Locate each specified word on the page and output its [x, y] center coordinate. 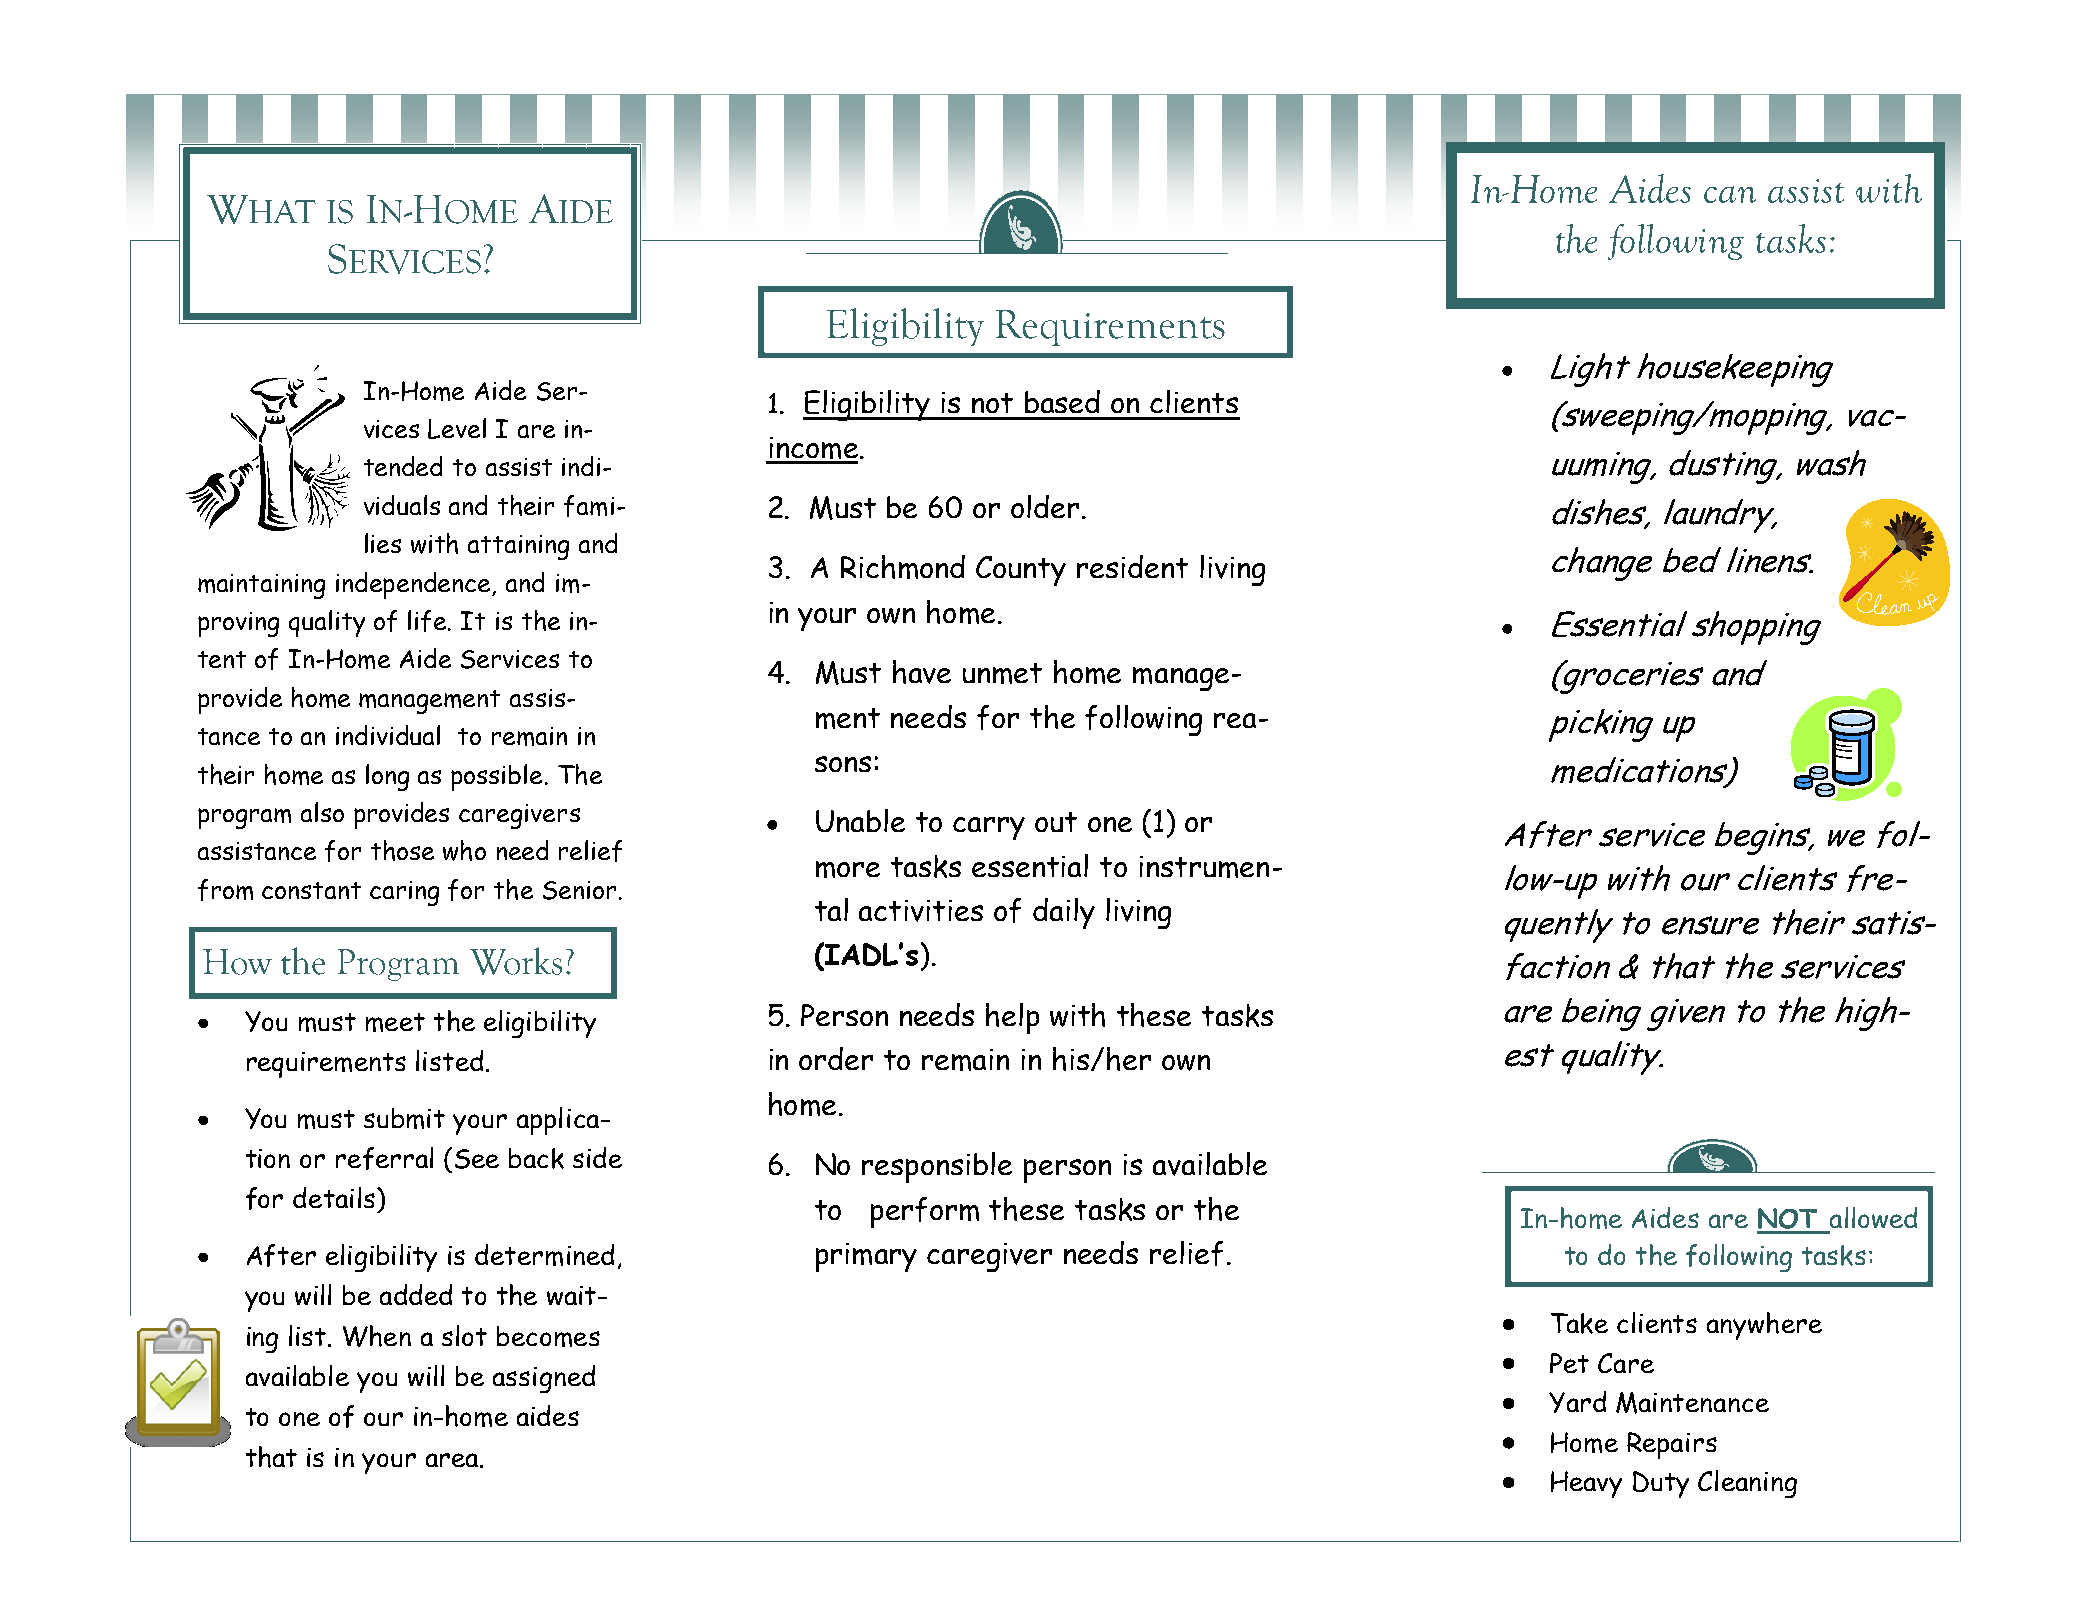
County [1021, 571]
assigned [544, 1379]
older [1045, 506]
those [402, 850]
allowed [1872, 1219]
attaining [518, 547]
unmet [1002, 673]
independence [415, 585]
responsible [937, 1167]
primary [866, 1257]
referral [384, 1158]
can [1730, 194]
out [1056, 822]
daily [1064, 913]
